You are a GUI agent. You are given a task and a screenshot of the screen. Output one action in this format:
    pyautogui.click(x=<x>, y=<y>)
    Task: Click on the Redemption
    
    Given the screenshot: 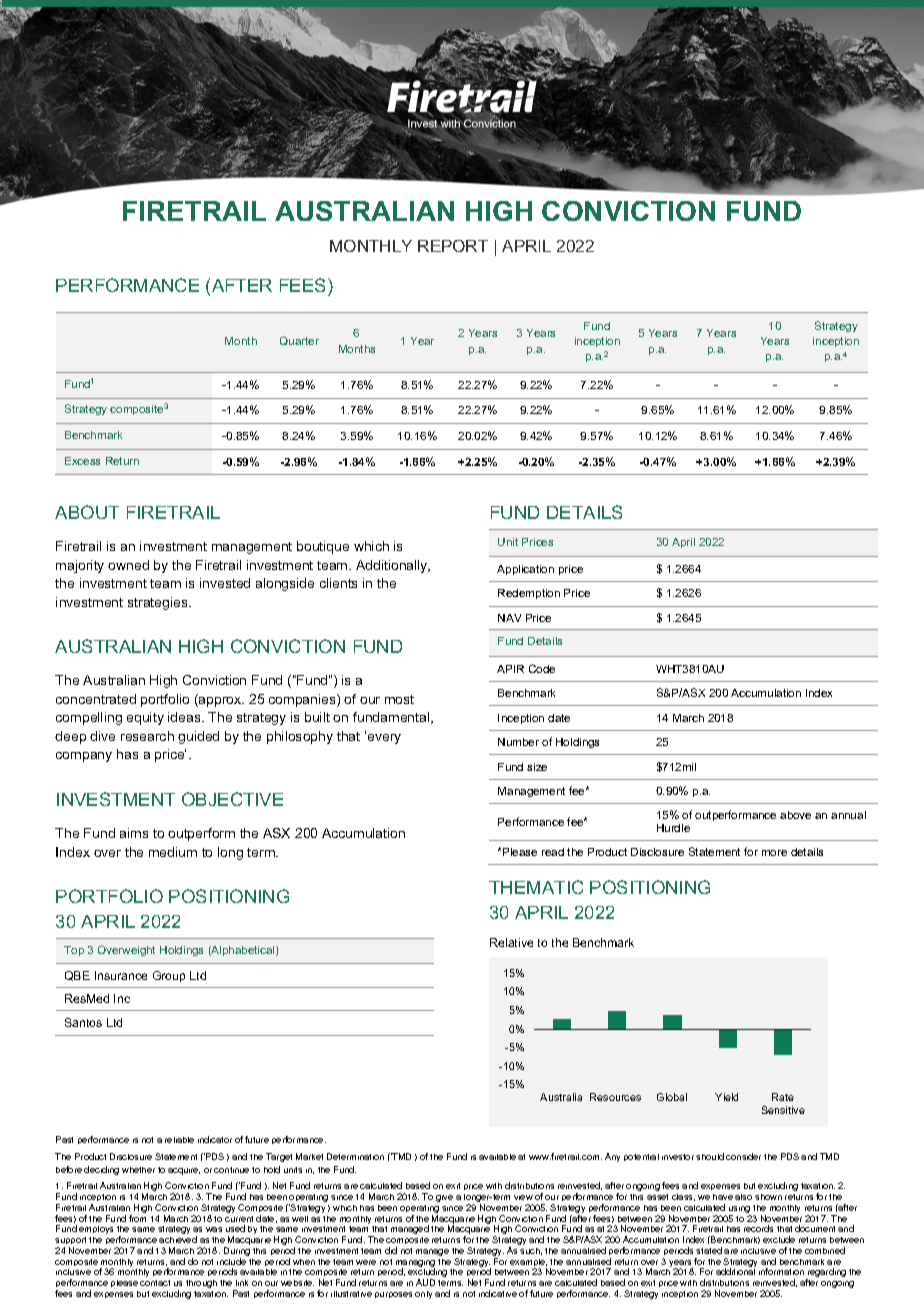 What is the action you would take?
    pyautogui.click(x=529, y=594)
